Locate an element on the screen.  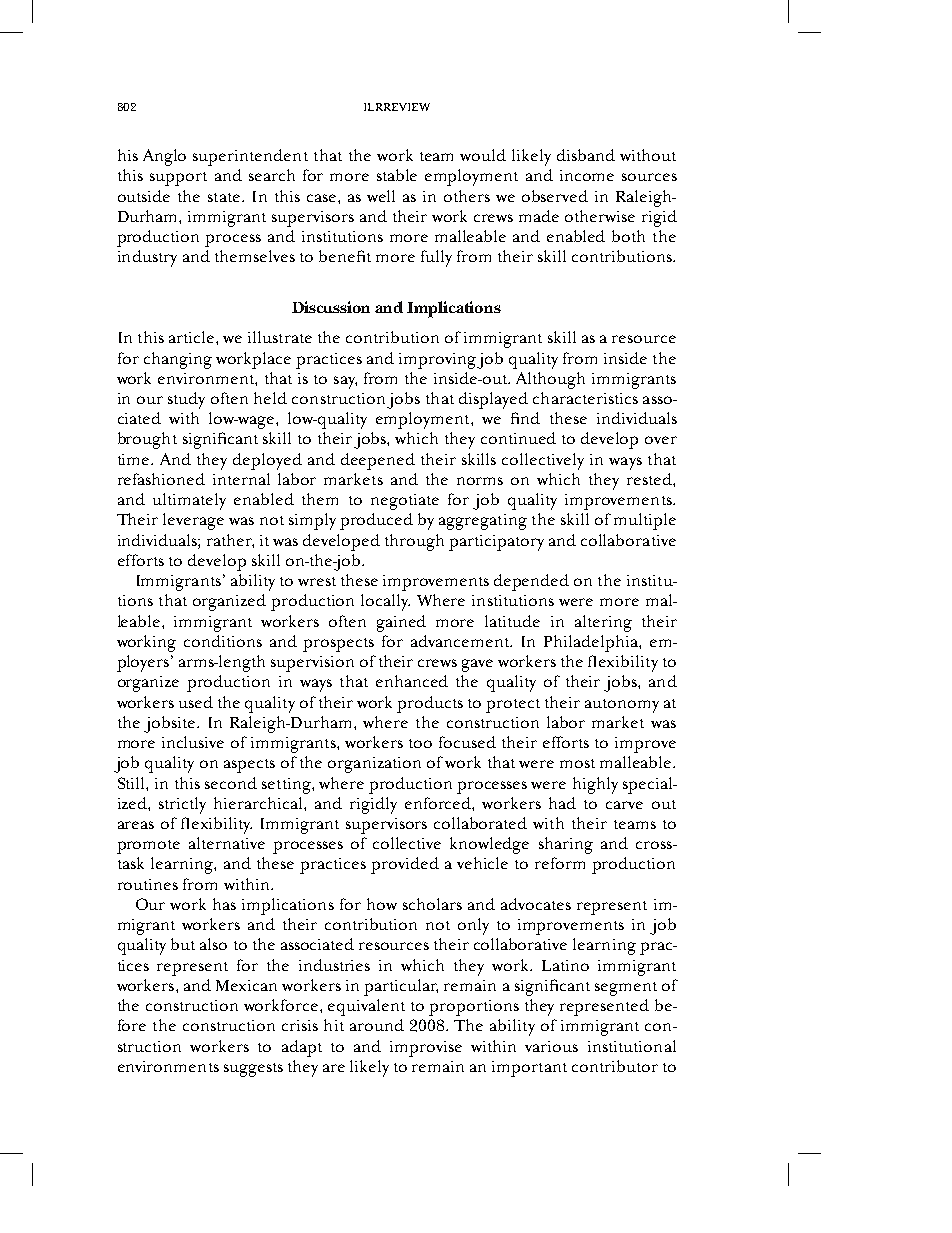
gained is located at coordinates (401, 623).
